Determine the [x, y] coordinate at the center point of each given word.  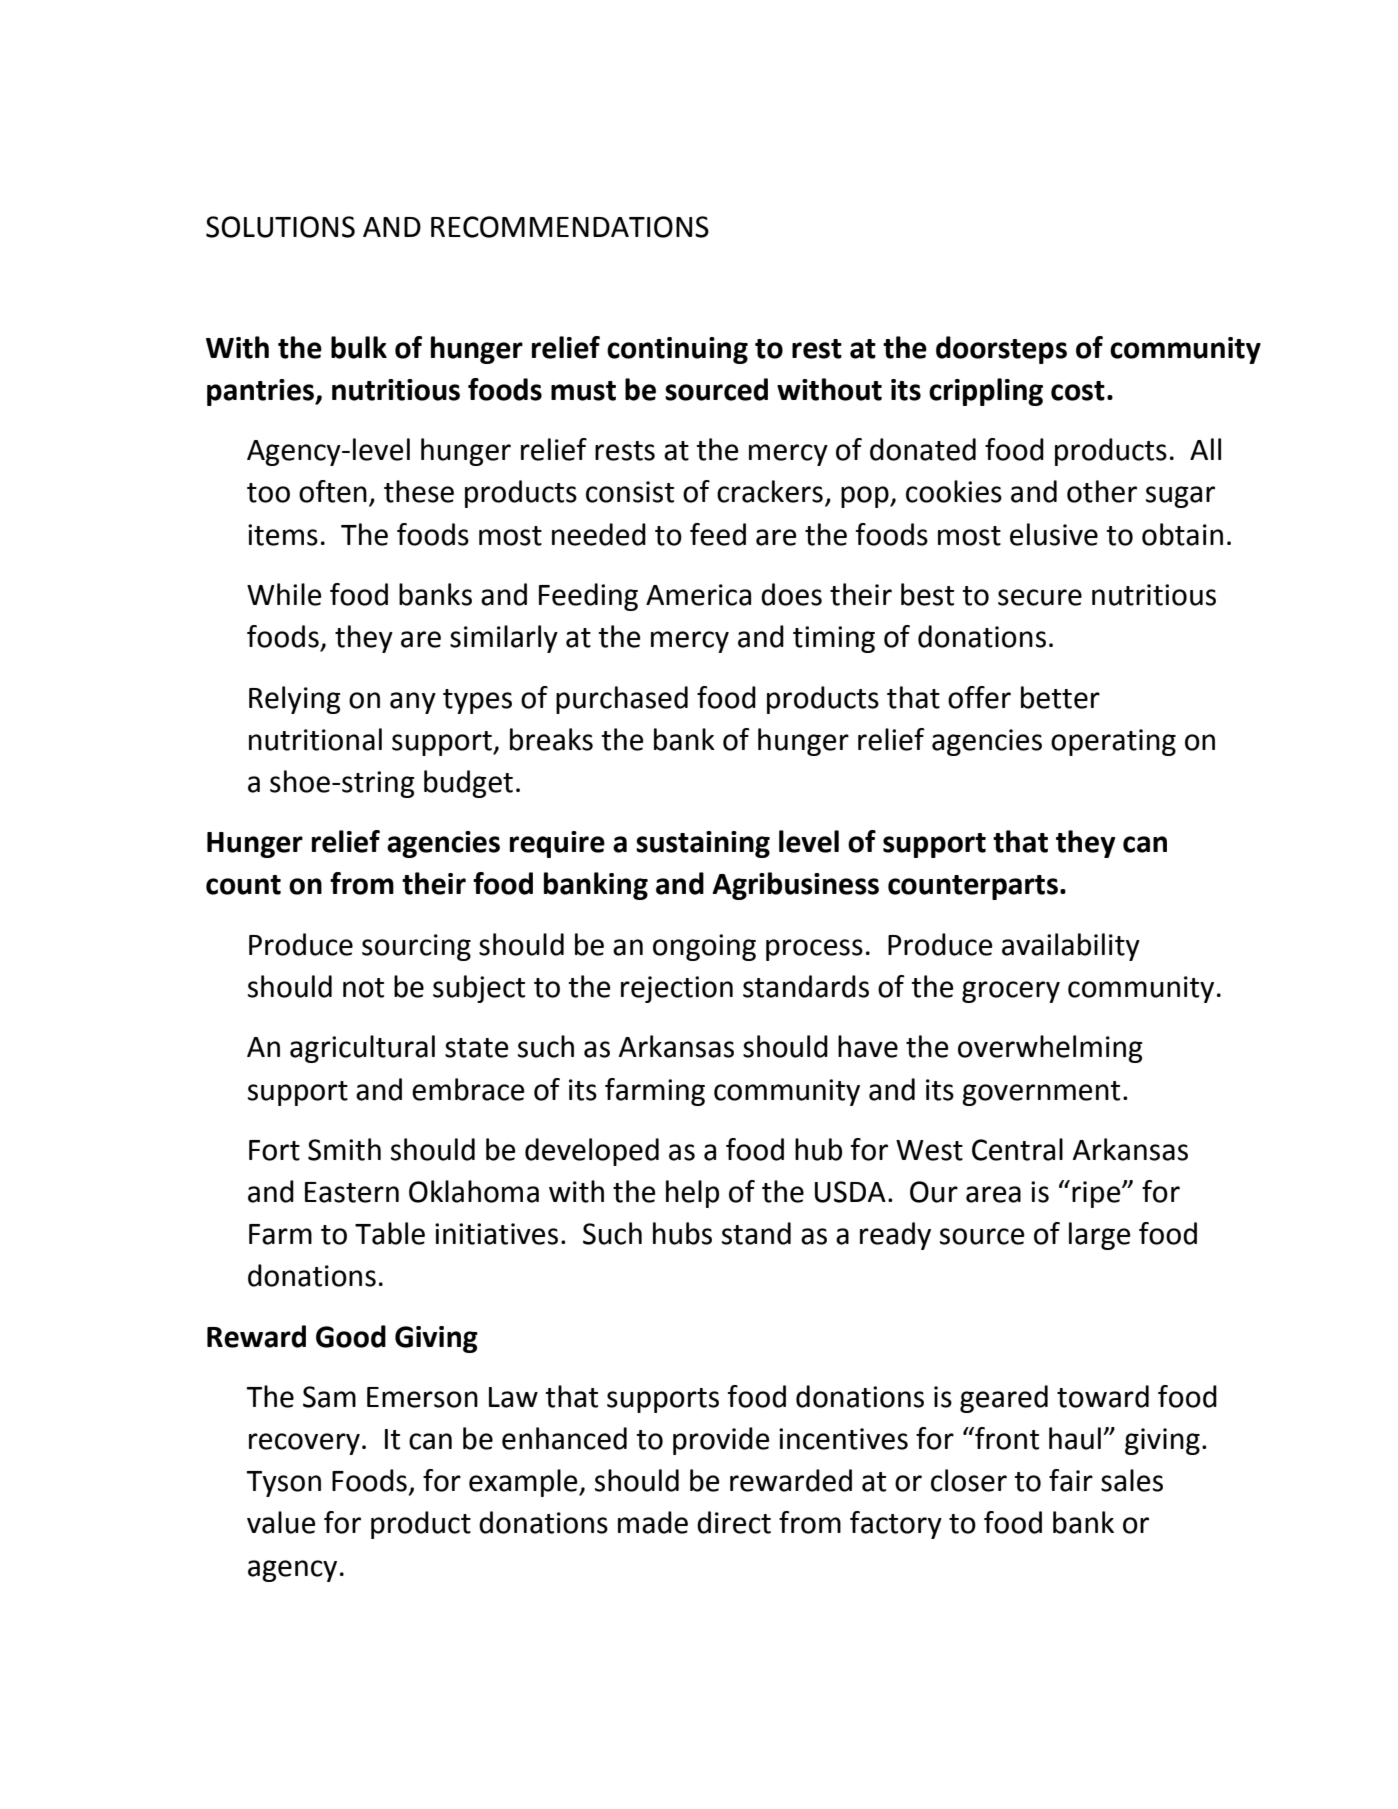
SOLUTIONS [280, 227]
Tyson [283, 1484]
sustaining [703, 844]
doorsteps [1001, 350]
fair [1071, 1480]
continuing [677, 350]
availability [1071, 947]
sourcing [416, 947]
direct [734, 1522]
